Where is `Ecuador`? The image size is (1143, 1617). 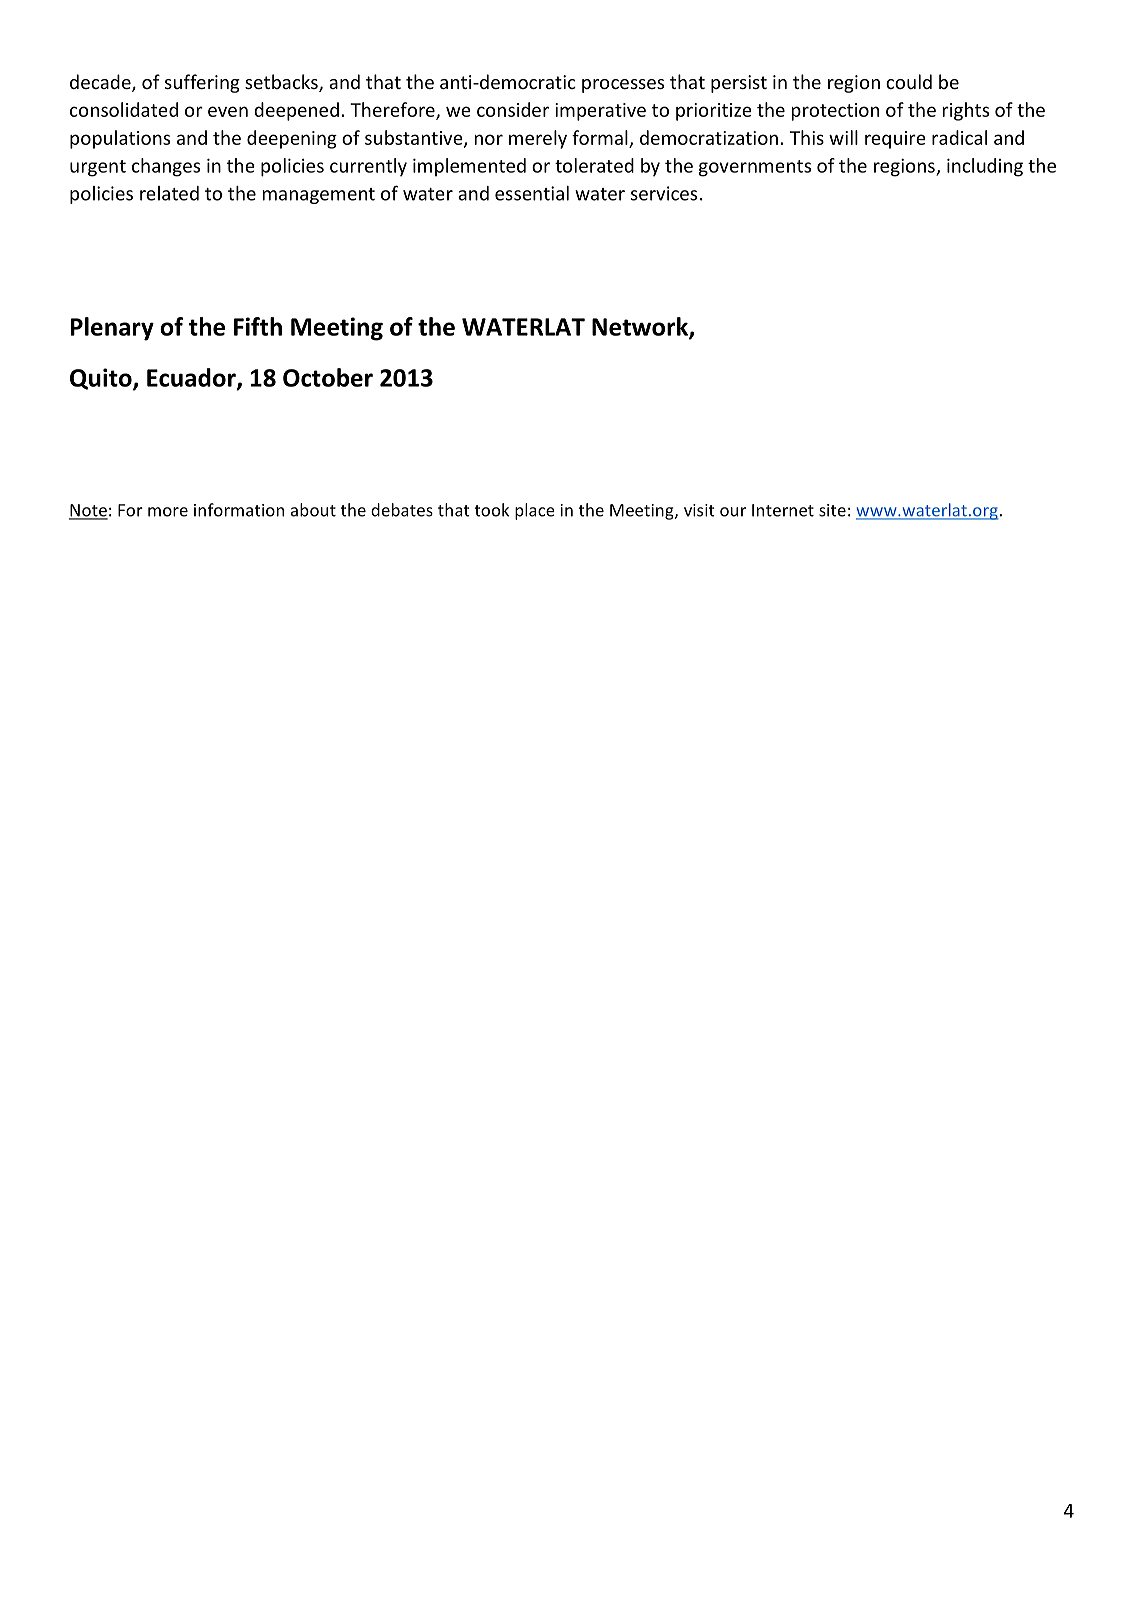 Ecuador is located at coordinates (192, 378).
